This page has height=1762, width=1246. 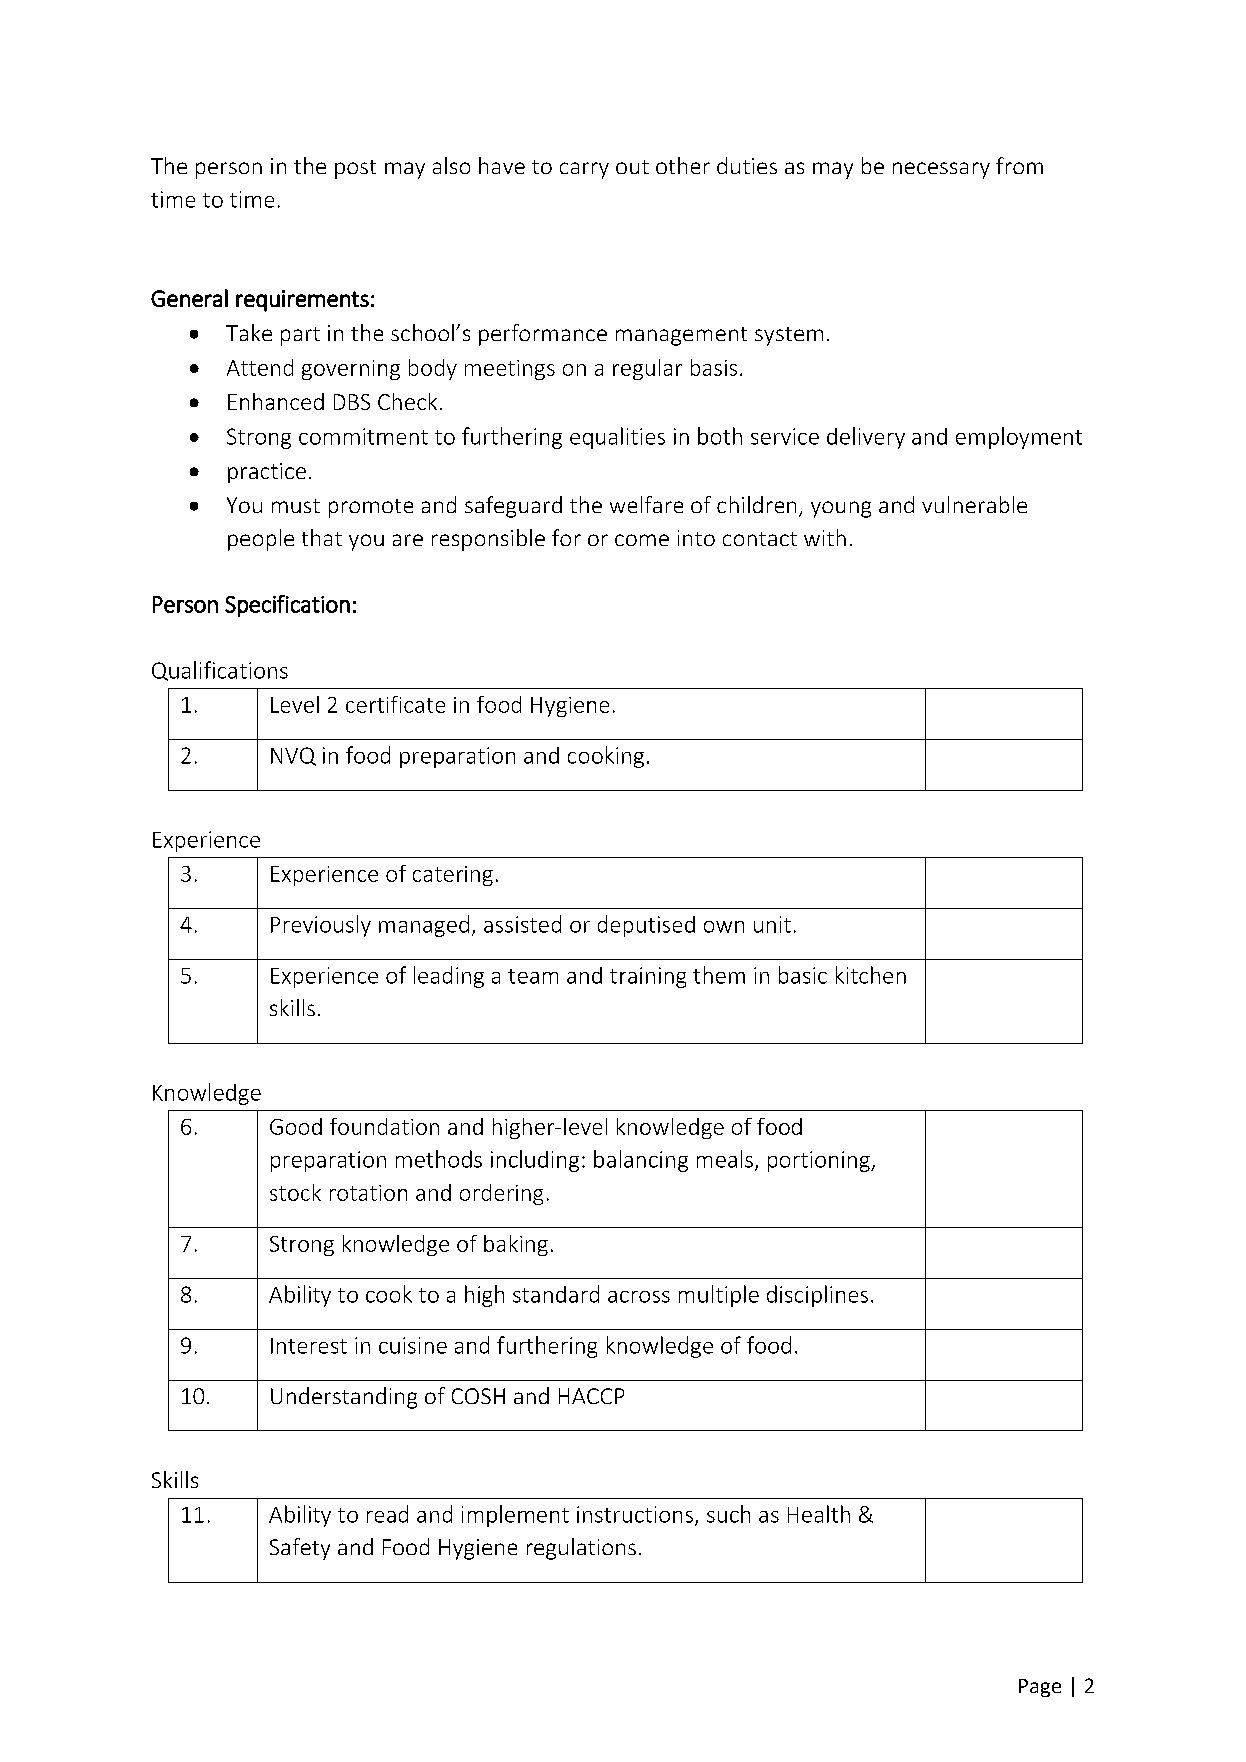 What do you see at coordinates (296, 1126) in the page?
I see `Good` at bounding box center [296, 1126].
